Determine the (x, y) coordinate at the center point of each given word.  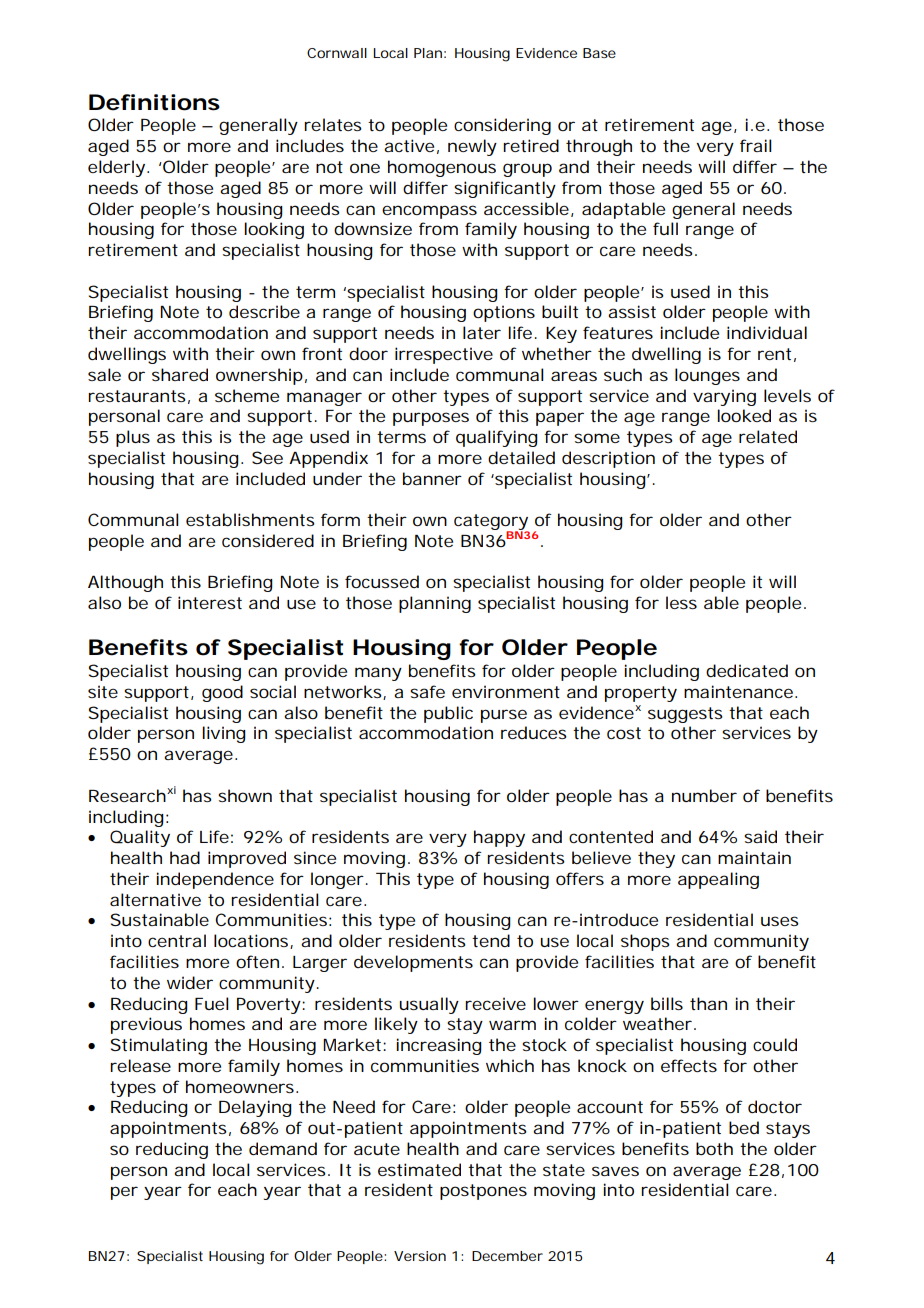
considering (502, 126)
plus (133, 438)
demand (283, 1148)
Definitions (154, 102)
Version (420, 1256)
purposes (431, 419)
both (714, 1148)
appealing (718, 880)
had (185, 857)
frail (756, 145)
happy (499, 838)
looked (744, 415)
